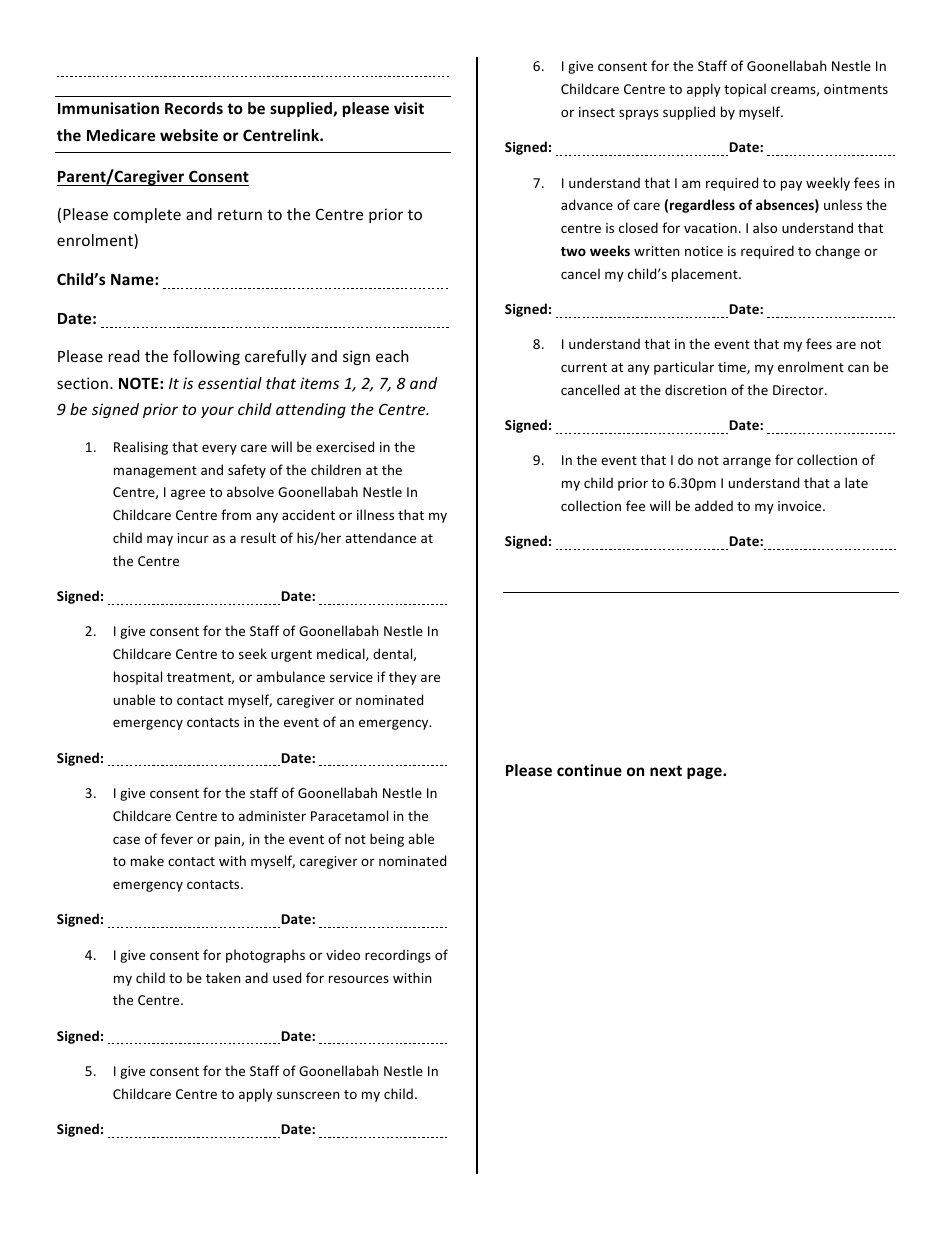  I want to click on exercised, so click(345, 446).
